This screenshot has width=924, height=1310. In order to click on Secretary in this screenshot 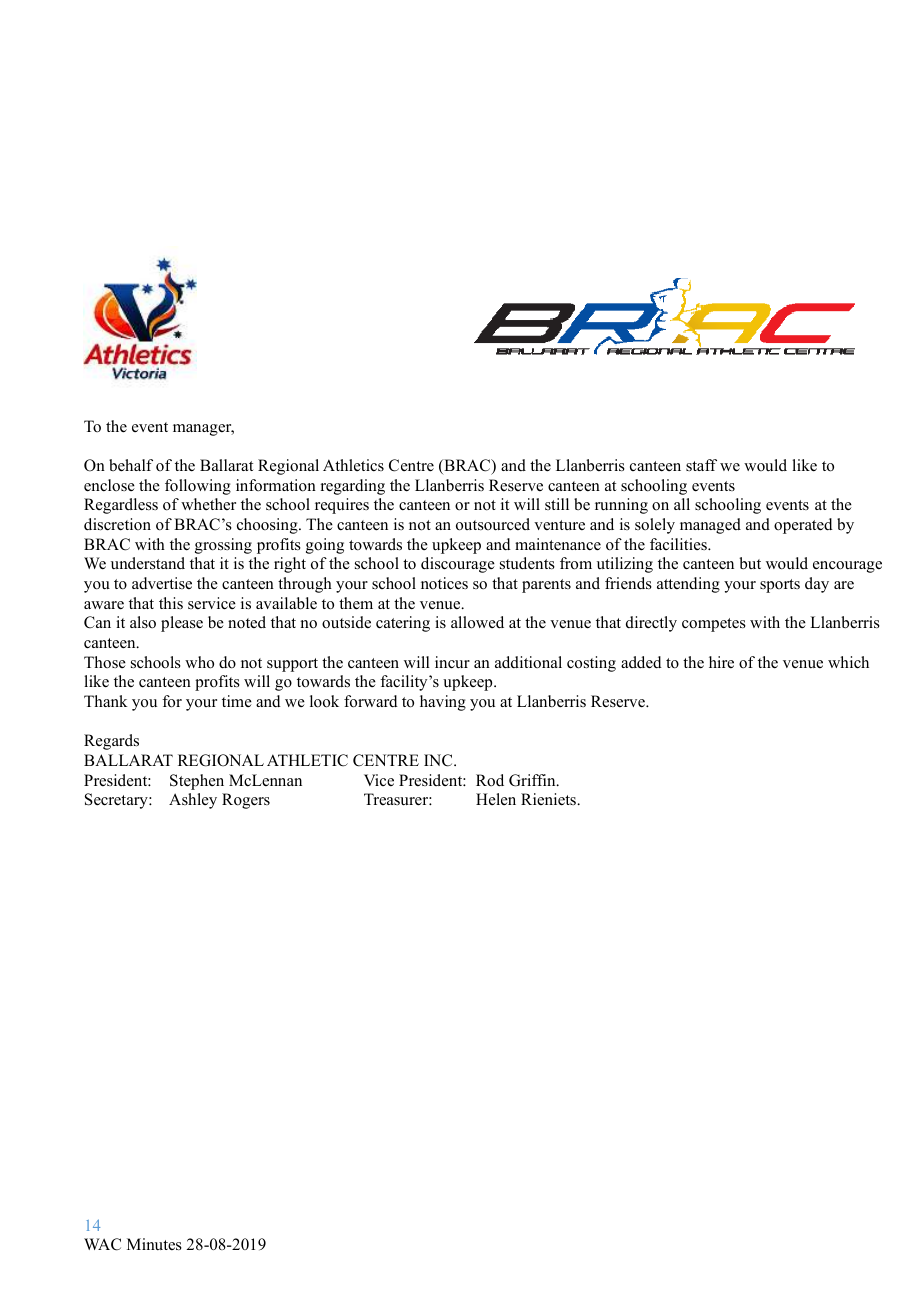, I will do `click(117, 801)`.
